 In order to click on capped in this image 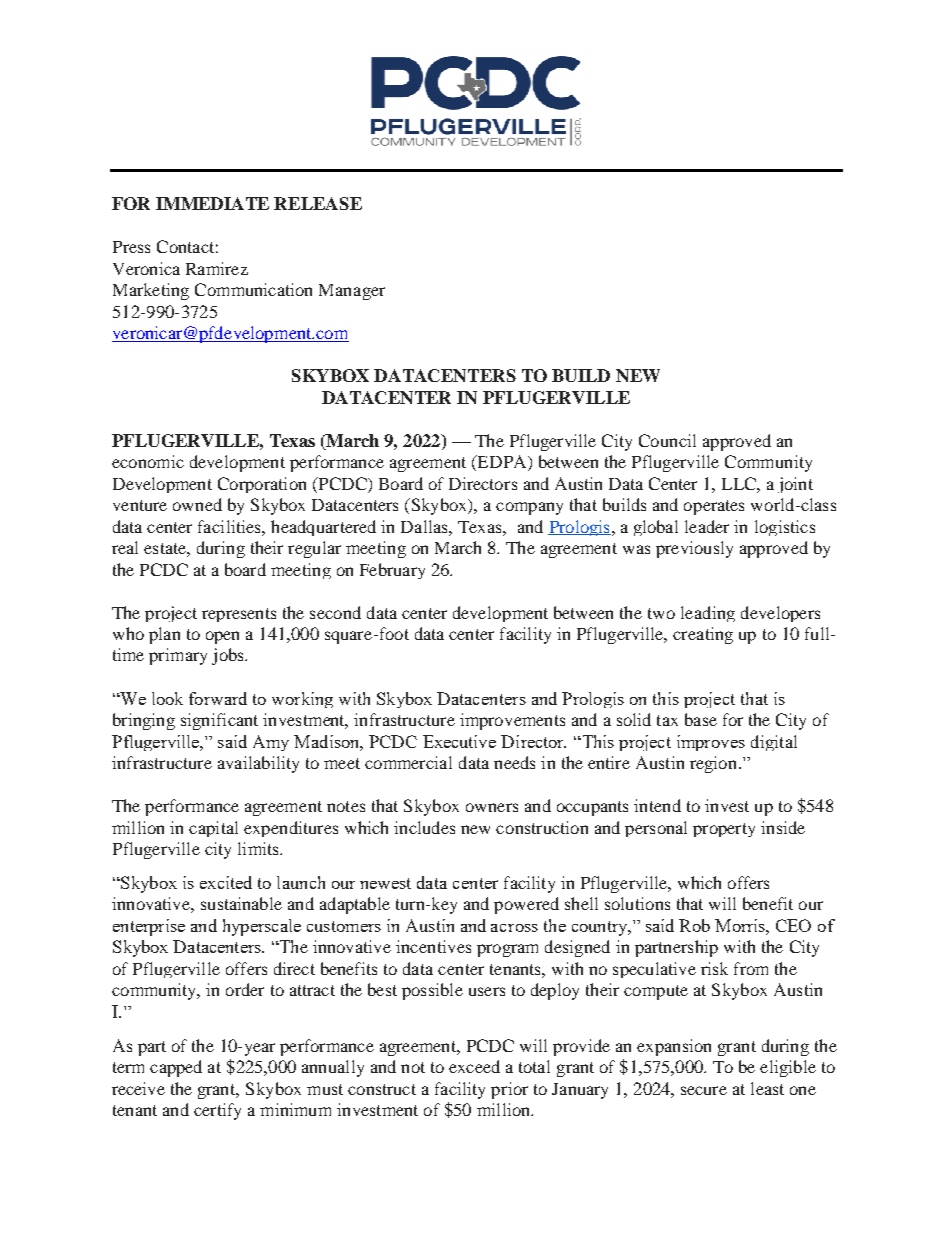, I will do `click(176, 1068)`.
